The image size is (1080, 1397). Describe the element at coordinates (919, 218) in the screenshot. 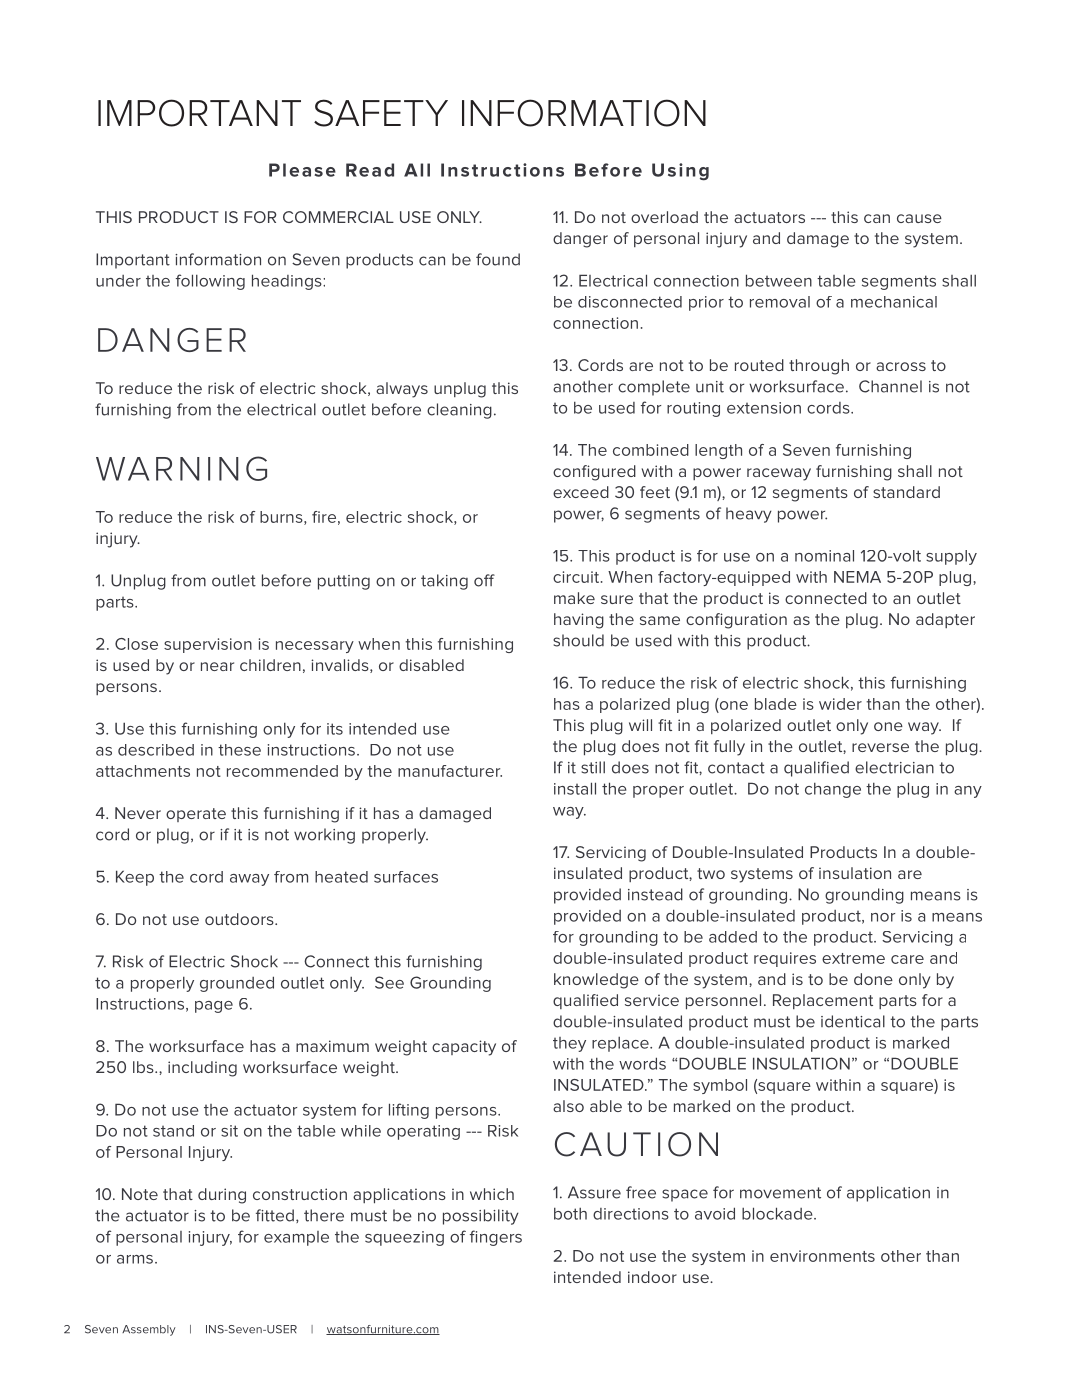

I see `cause` at that location.
